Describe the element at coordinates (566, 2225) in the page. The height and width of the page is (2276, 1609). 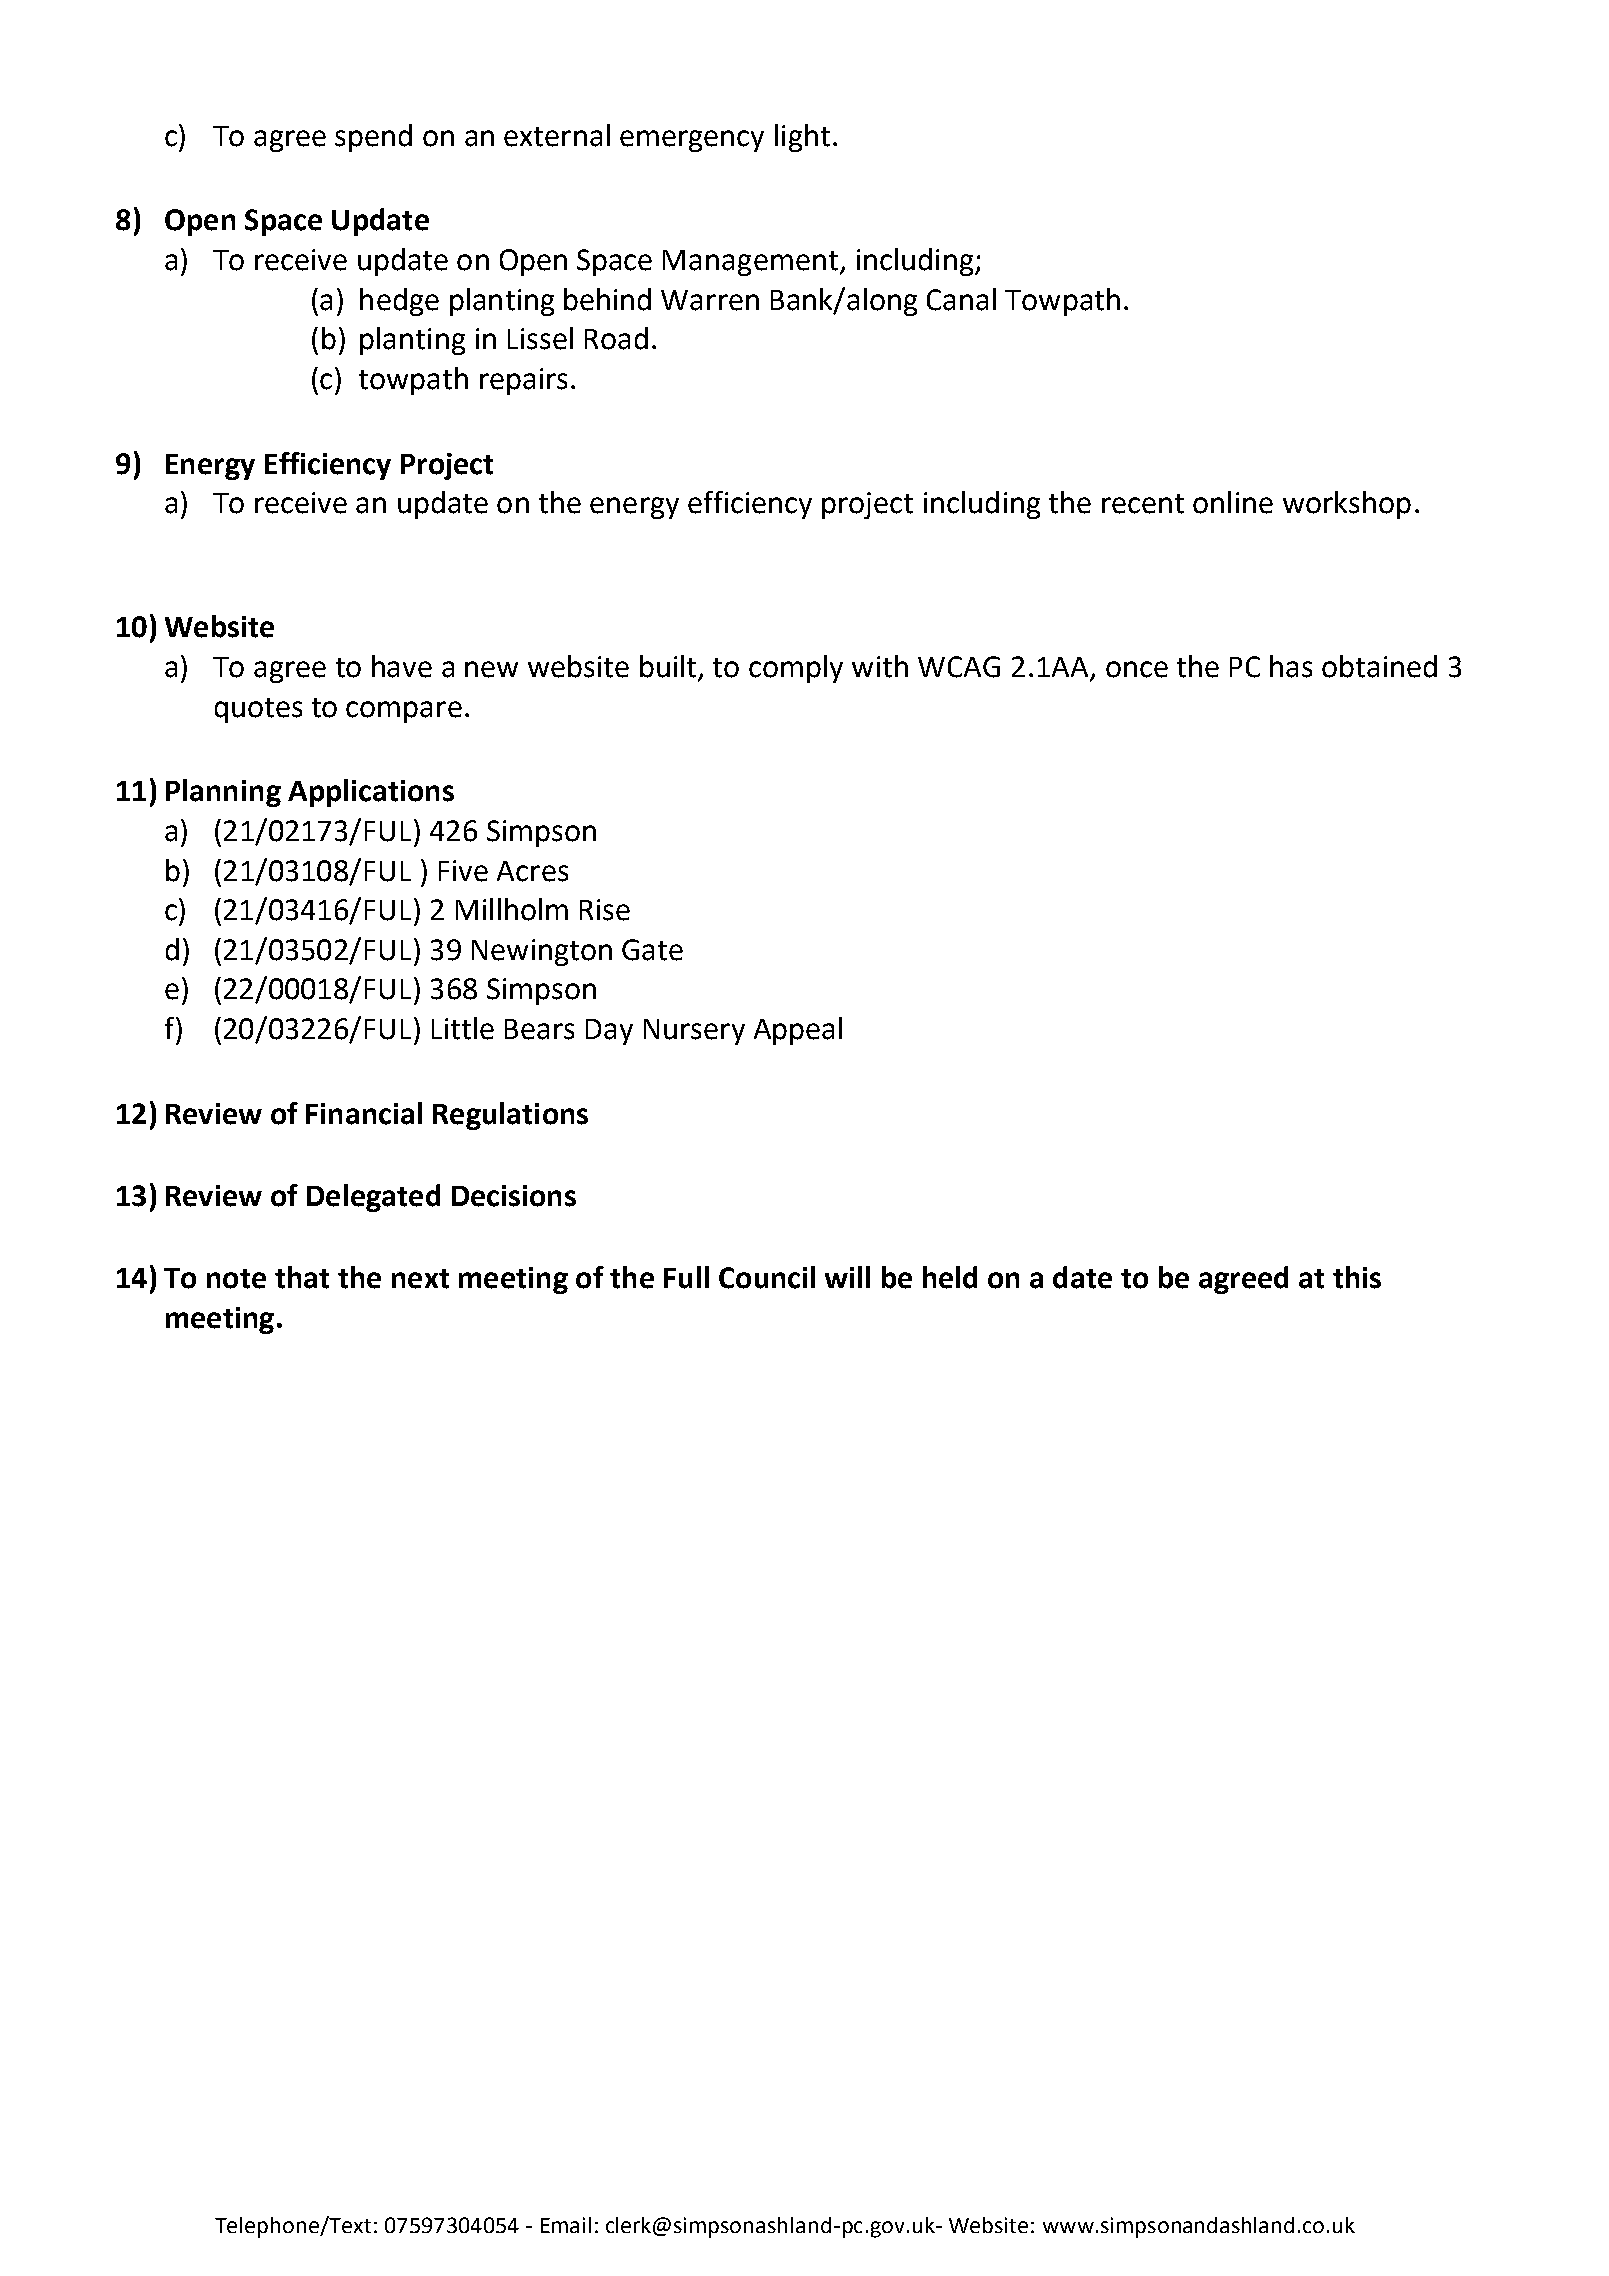
I see `Email` at that location.
